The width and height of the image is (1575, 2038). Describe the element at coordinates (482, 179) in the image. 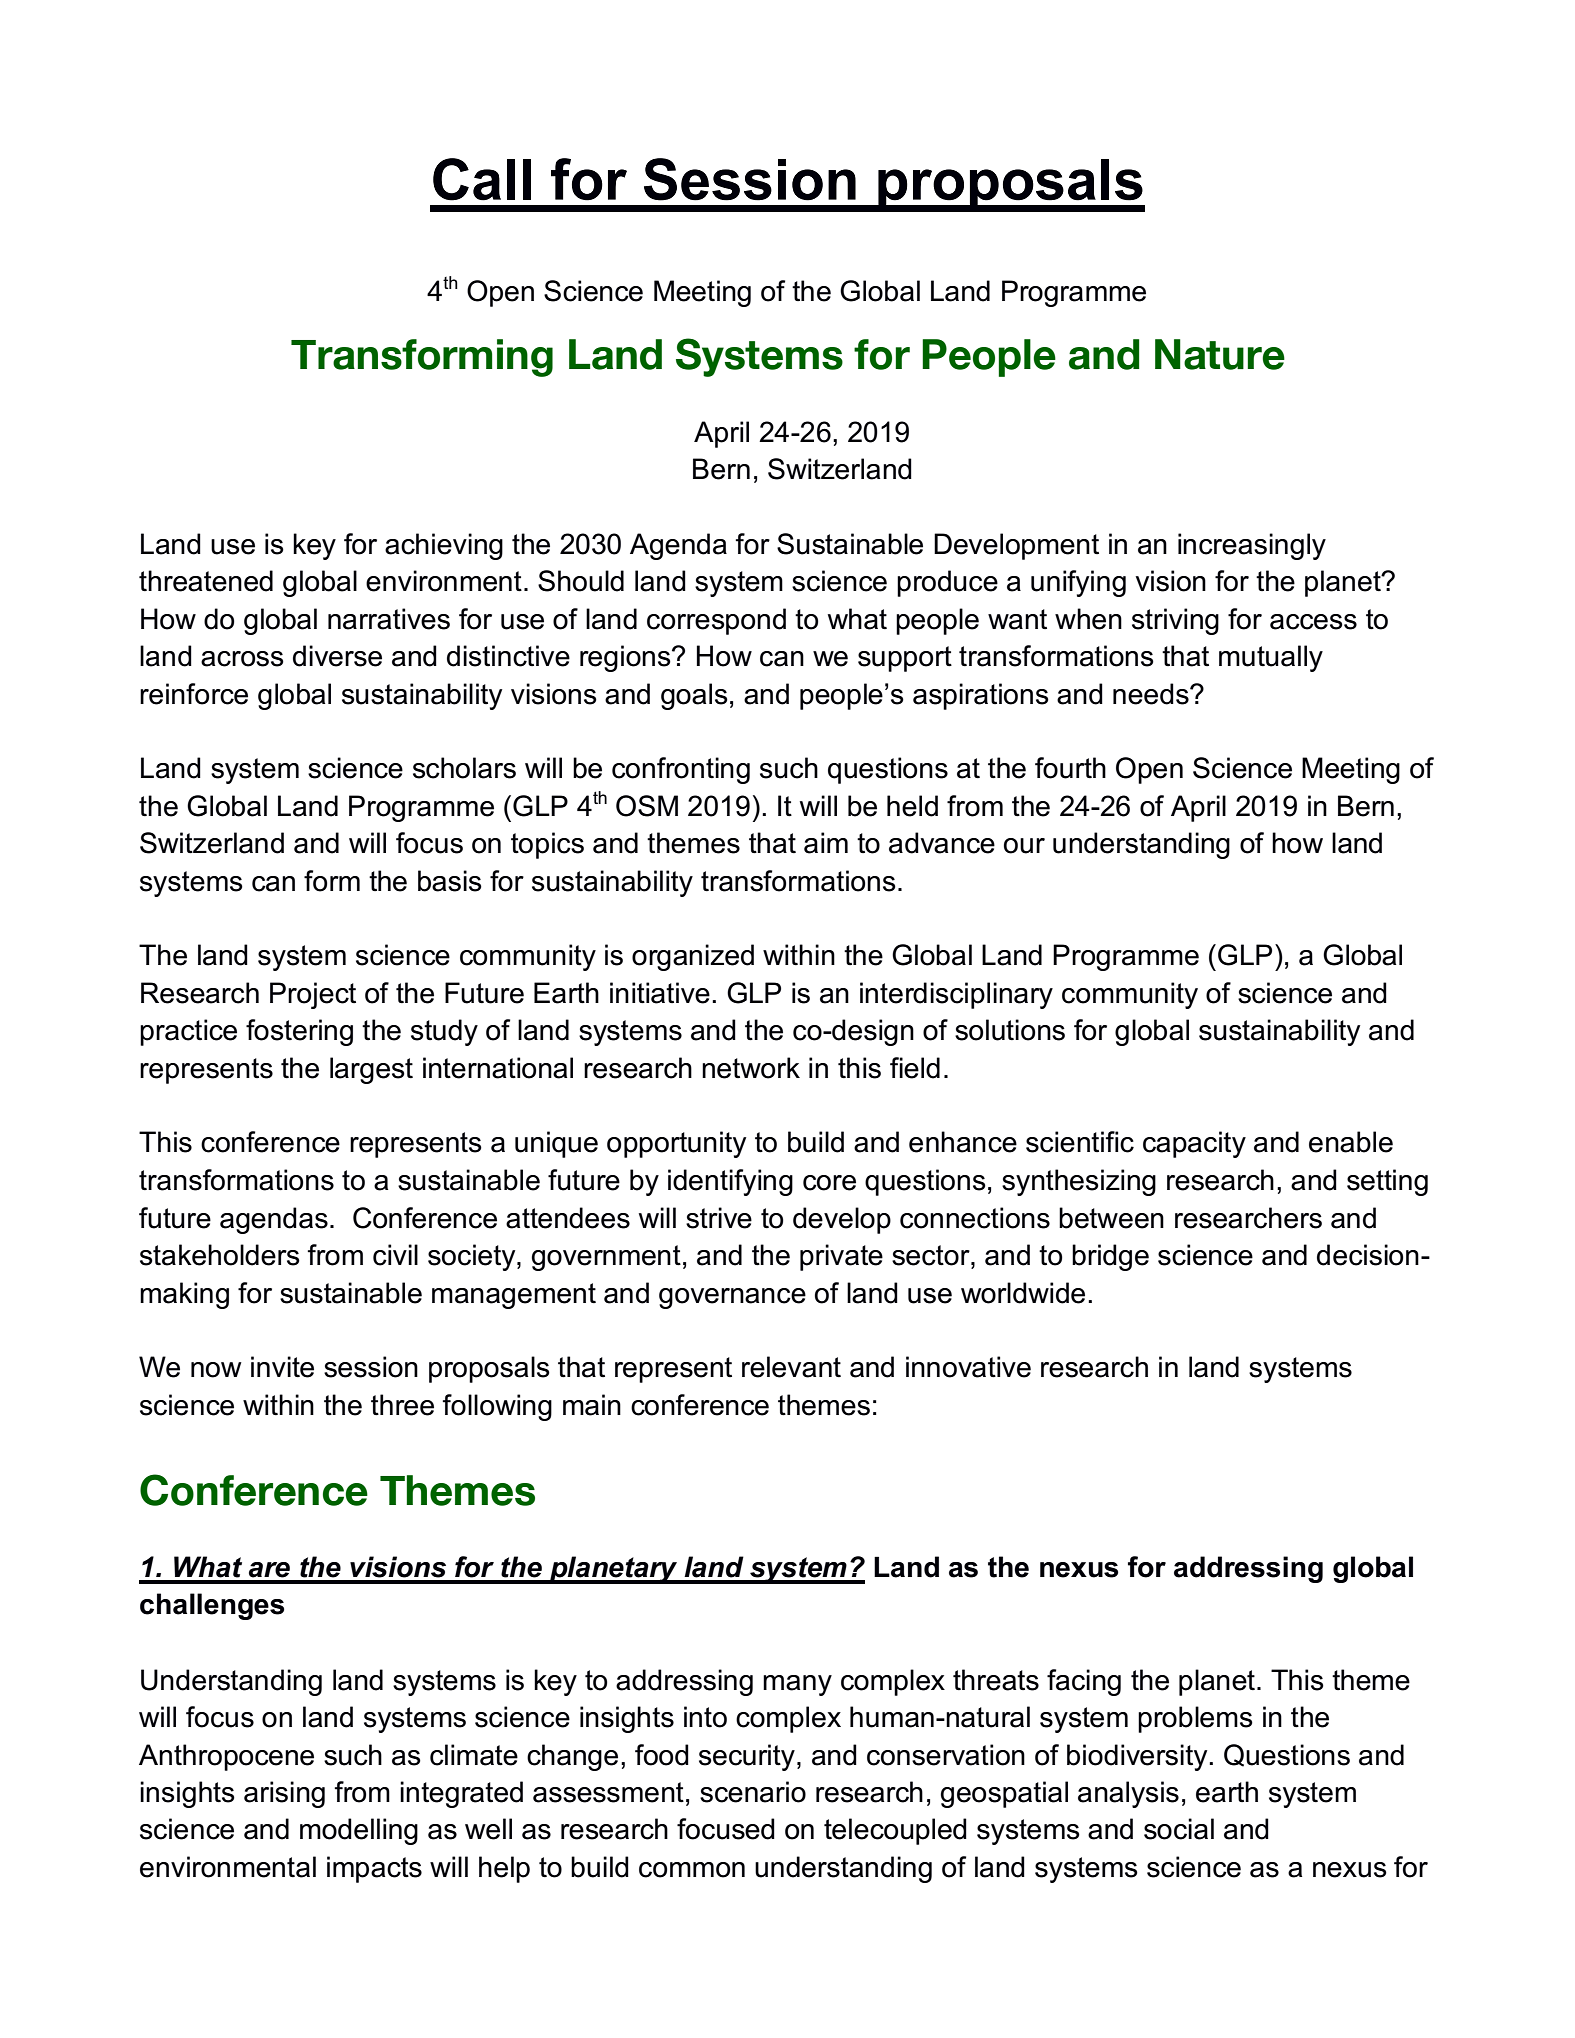

I see `Call` at that location.
